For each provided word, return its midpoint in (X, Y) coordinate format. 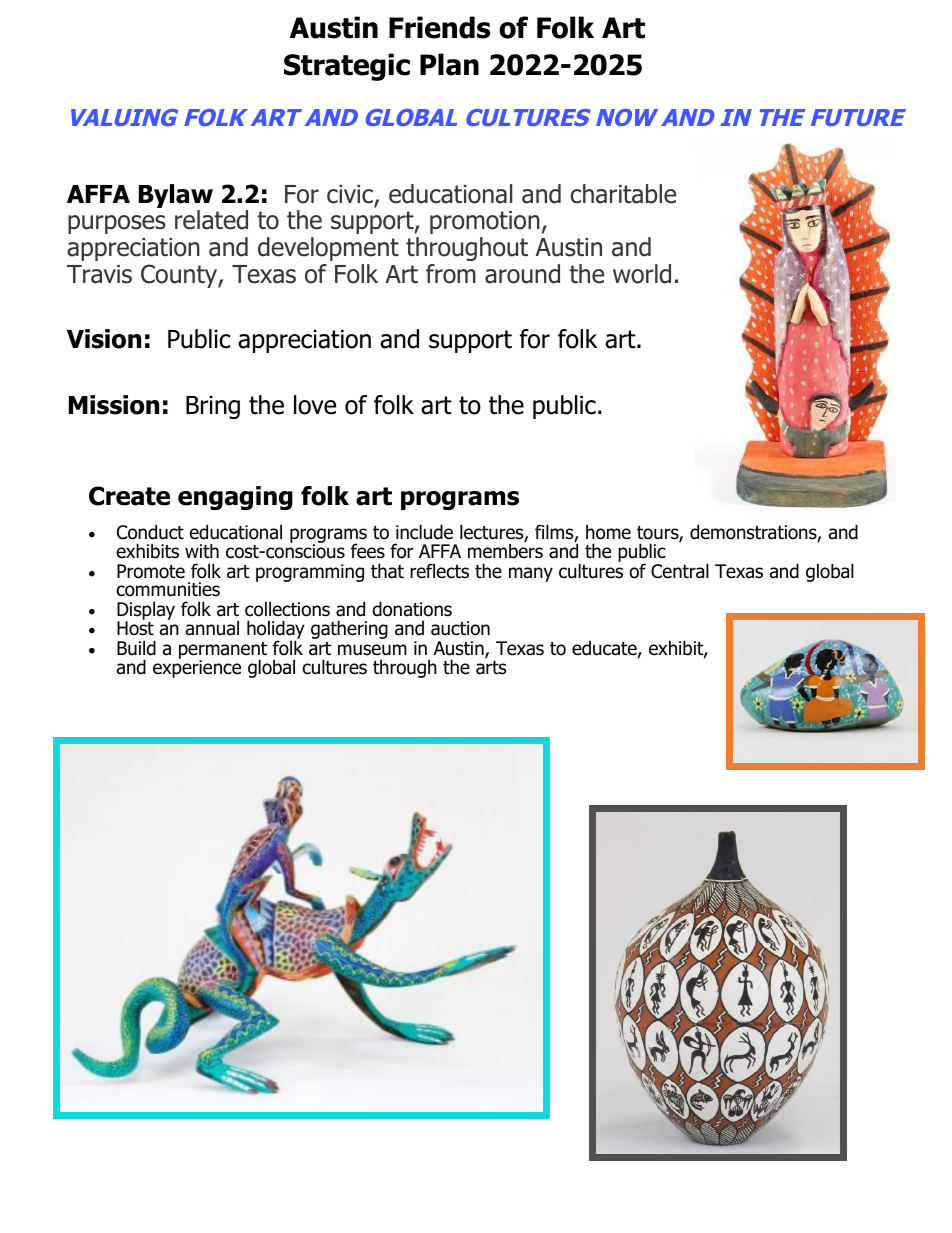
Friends (439, 27)
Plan (449, 64)
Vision (104, 339)
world (642, 274)
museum (372, 650)
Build (136, 648)
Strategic (347, 67)
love (315, 405)
